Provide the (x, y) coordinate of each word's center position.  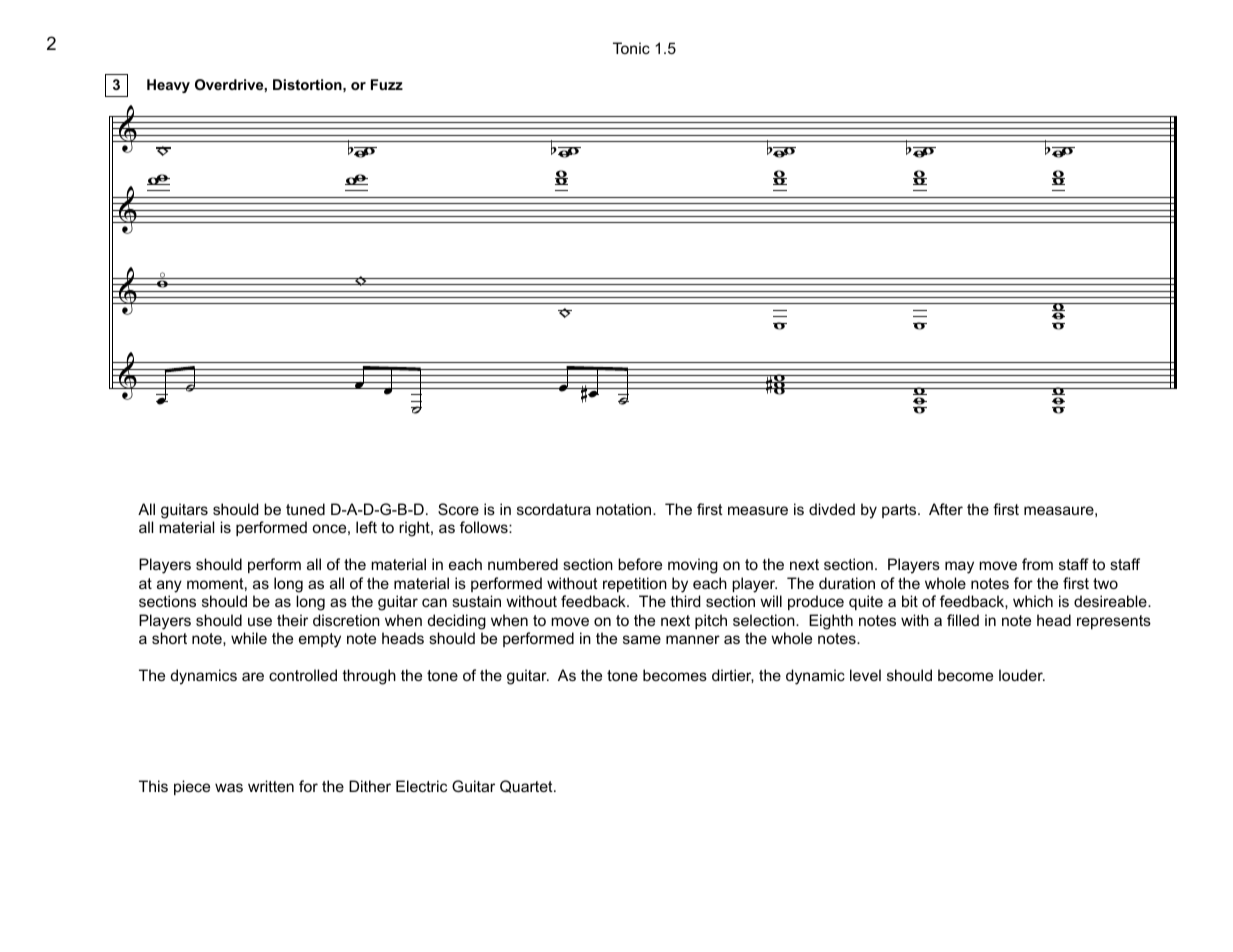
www (780, 384)
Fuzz (387, 84)
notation (625, 509)
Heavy (168, 86)
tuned (305, 509)
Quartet (527, 786)
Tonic (631, 48)
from (1037, 564)
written (271, 786)
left (366, 527)
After (946, 509)
